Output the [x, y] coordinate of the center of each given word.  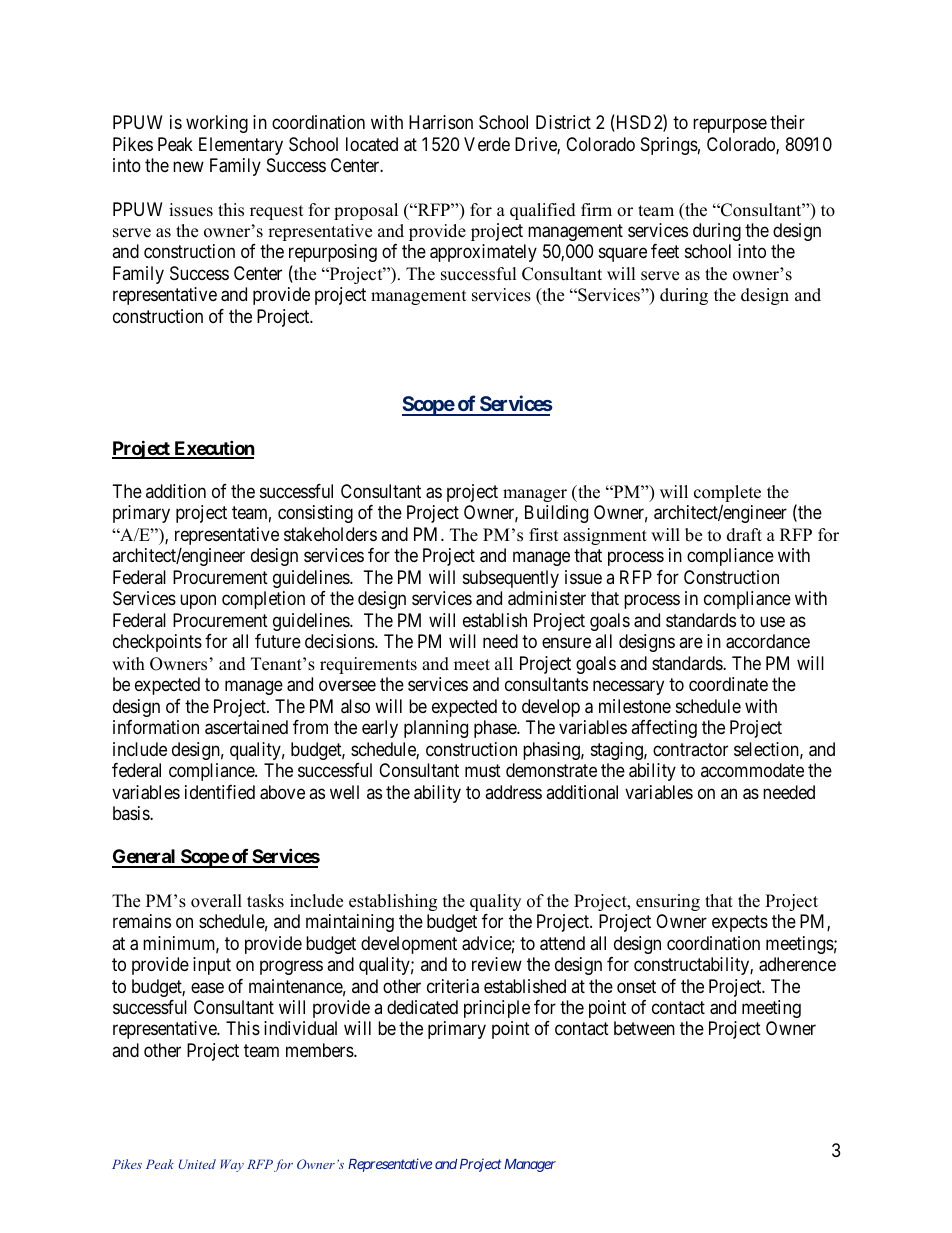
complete [727, 495]
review [497, 964]
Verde [487, 144]
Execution [213, 449]
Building [556, 514]
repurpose [730, 126]
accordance [768, 641]
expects [740, 923]
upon [198, 602]
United [197, 1164]
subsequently [511, 579]
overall [216, 901]
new [188, 166]
